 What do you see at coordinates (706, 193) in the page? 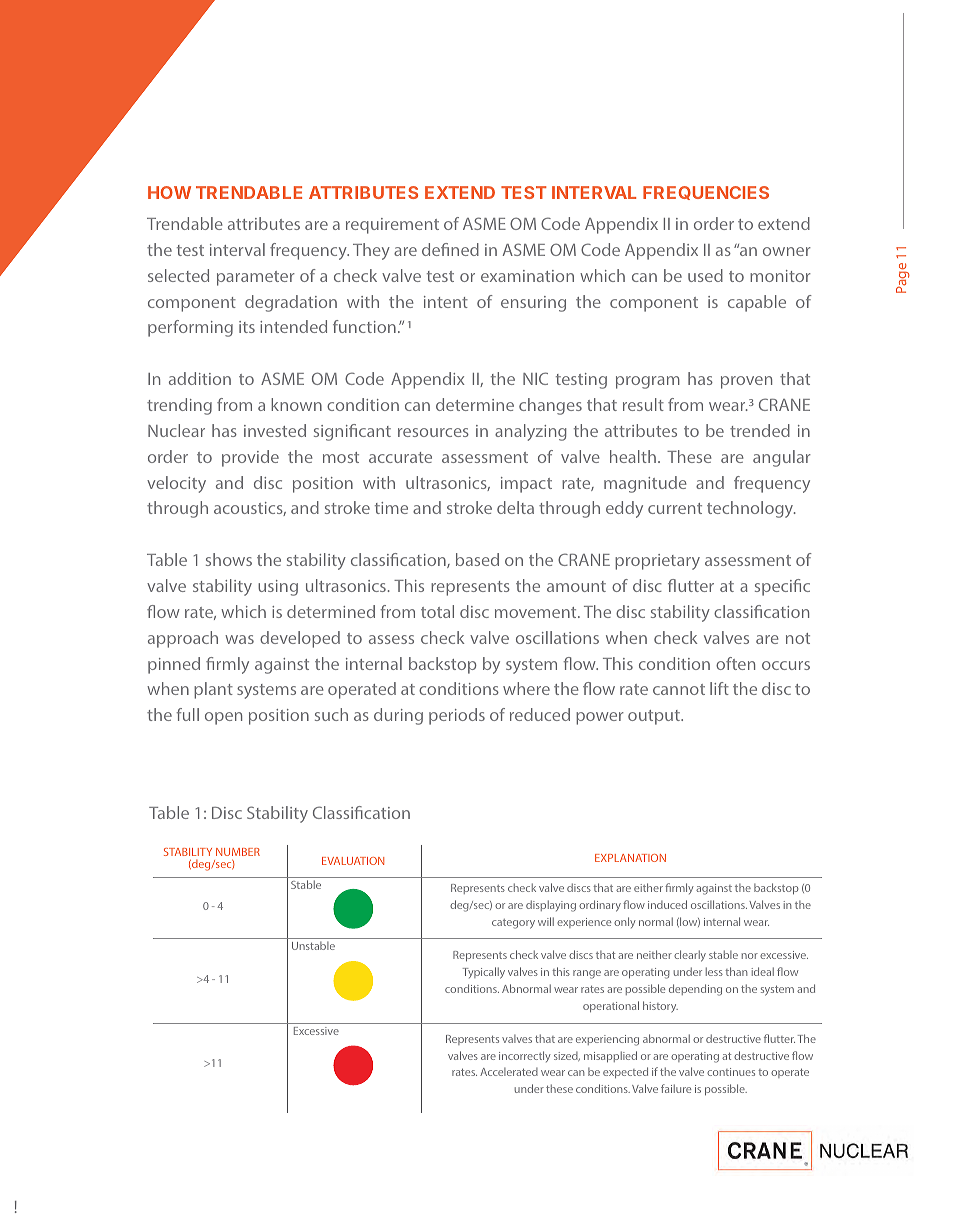
I see `FREQUENCIES` at bounding box center [706, 193].
